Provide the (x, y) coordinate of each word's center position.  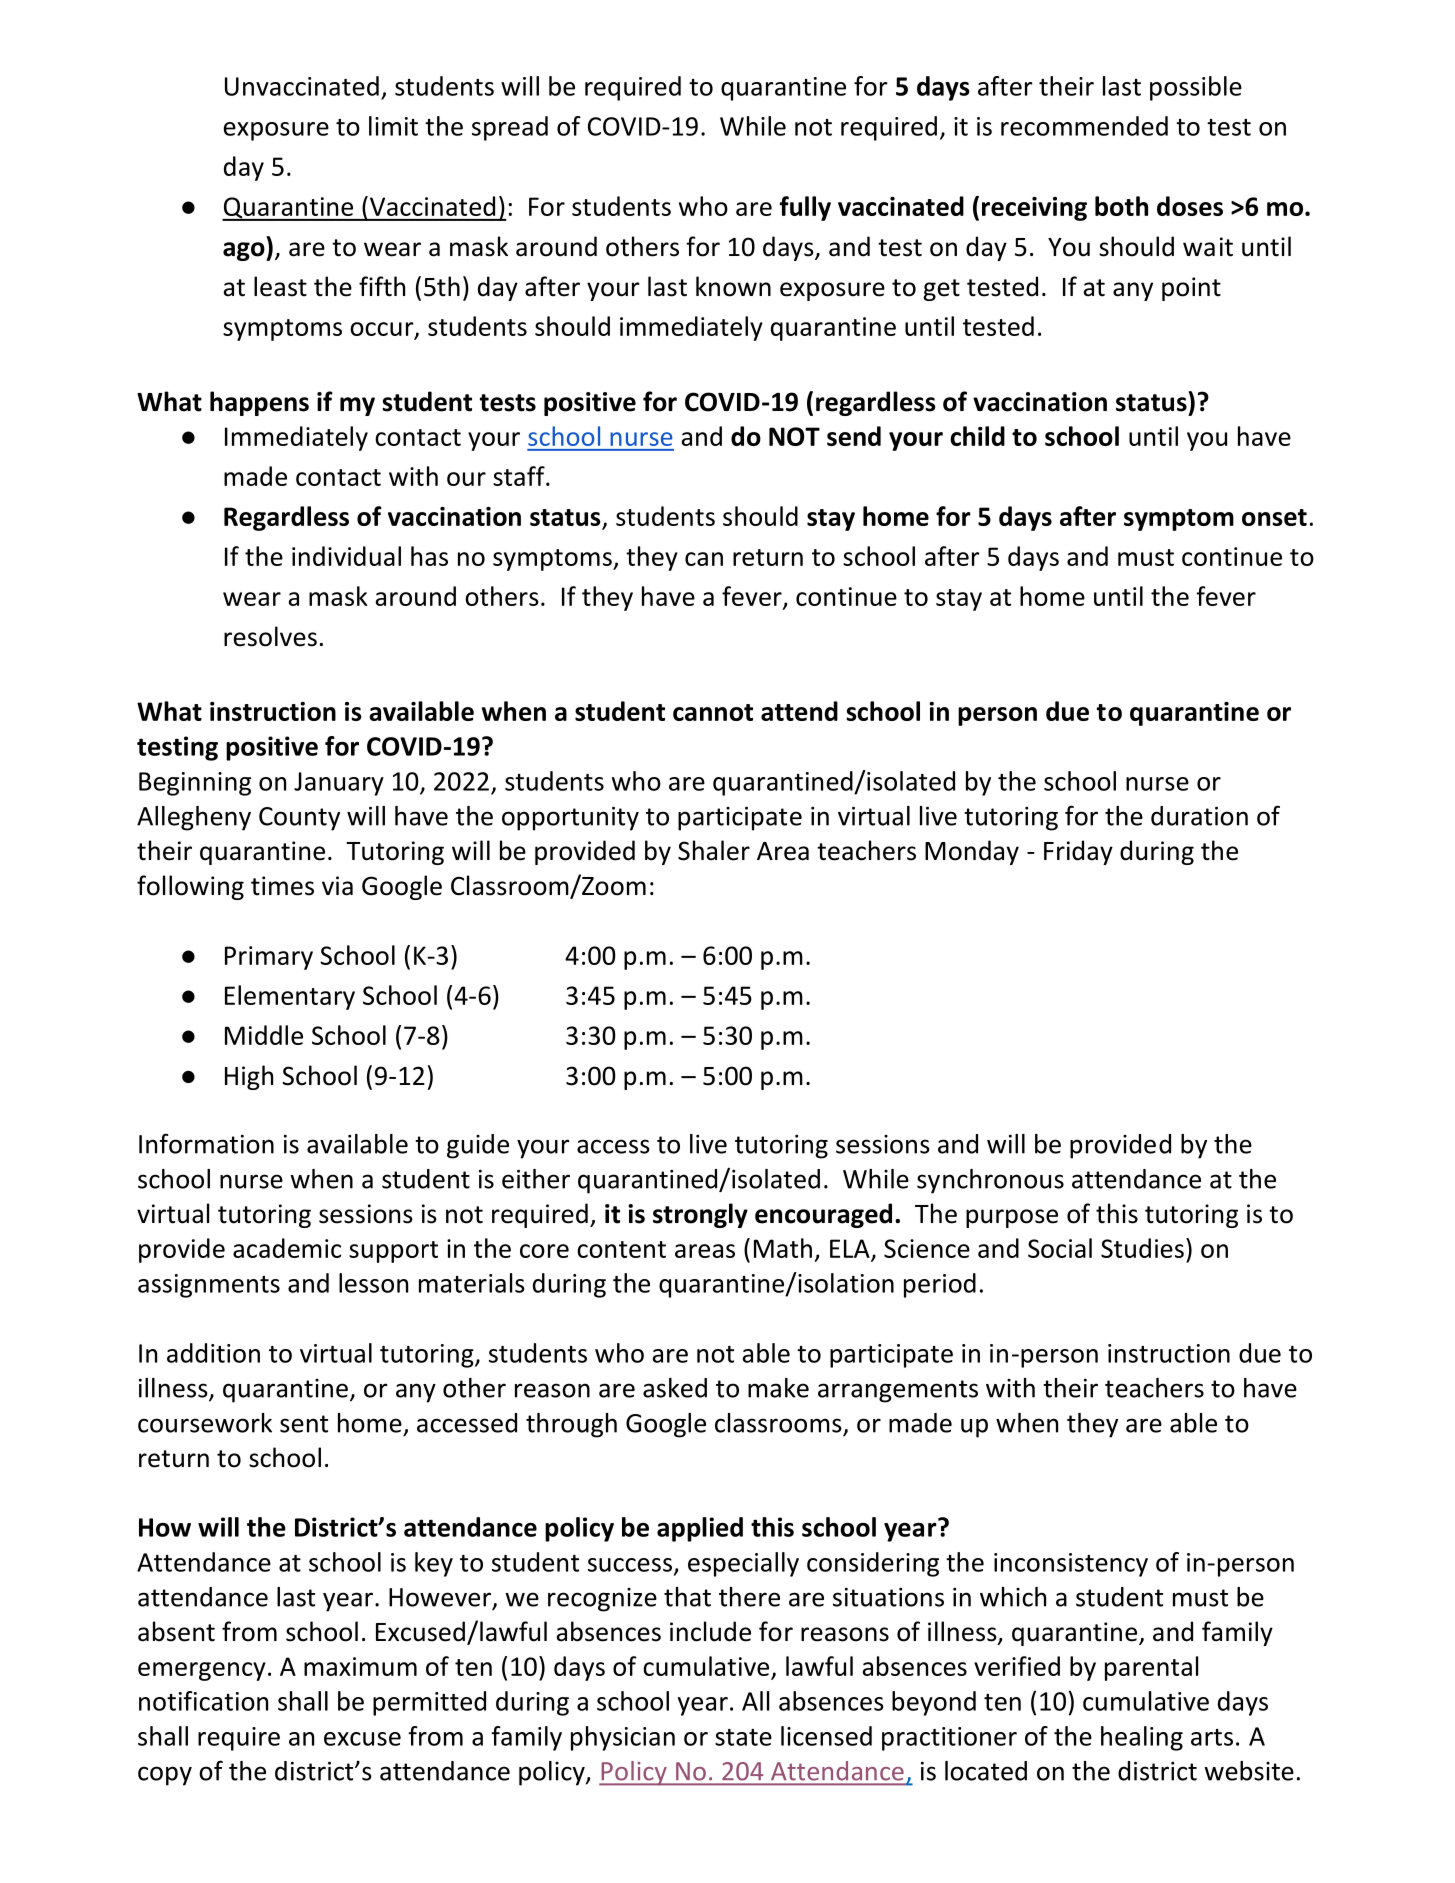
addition (213, 1353)
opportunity (570, 818)
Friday (1078, 852)
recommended (1084, 126)
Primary (269, 958)
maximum (360, 1666)
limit (393, 126)
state (743, 1737)
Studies (1142, 1248)
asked (675, 1388)
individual (346, 556)
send (854, 436)
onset (1274, 517)
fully (805, 208)
